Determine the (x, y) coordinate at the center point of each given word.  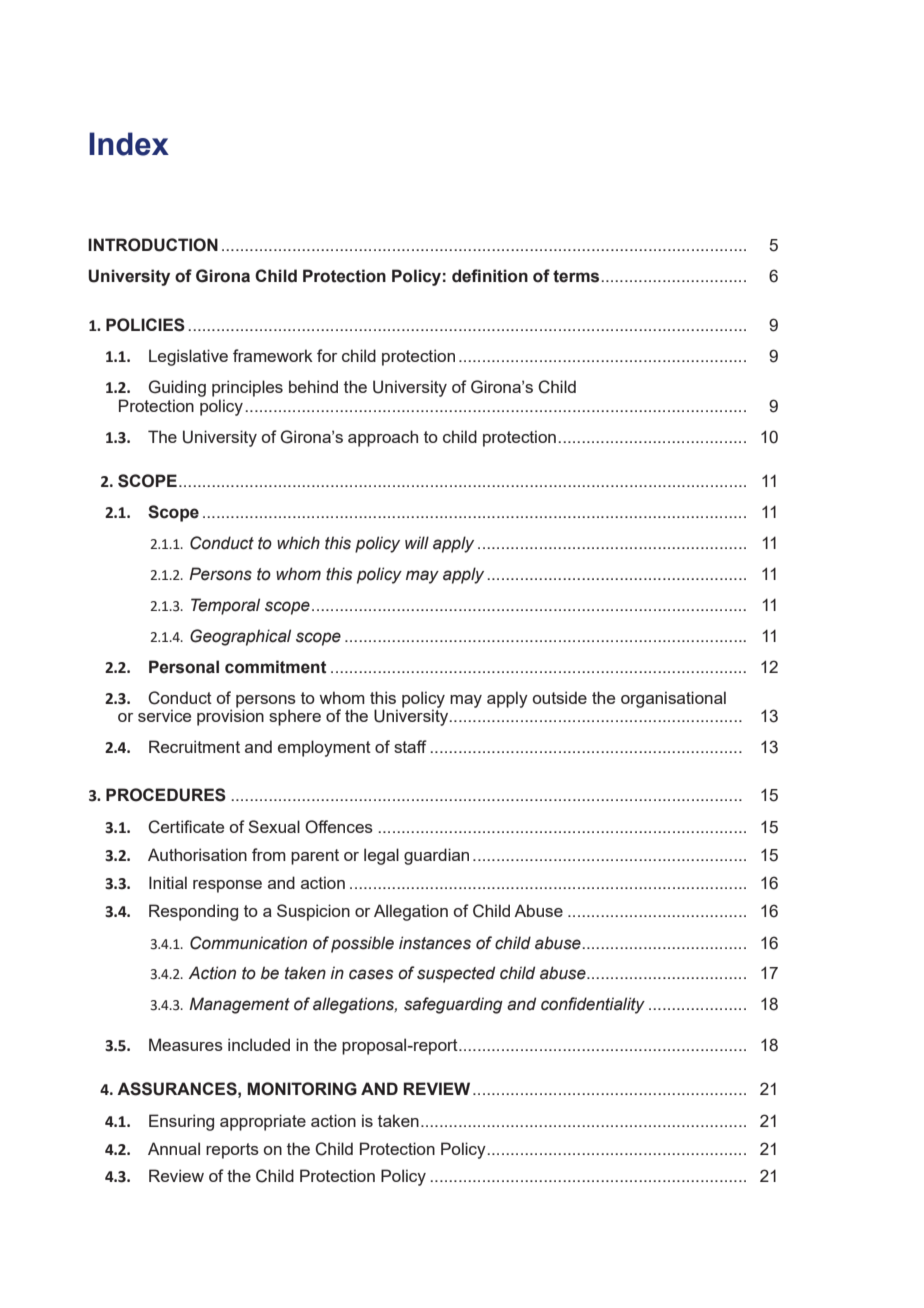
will (417, 542)
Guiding (177, 388)
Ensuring (181, 1122)
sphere (295, 717)
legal (381, 856)
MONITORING (302, 1089)
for (327, 355)
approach (383, 438)
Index (129, 144)
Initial (168, 882)
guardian (436, 856)
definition (490, 276)
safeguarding (453, 1005)
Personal (184, 667)
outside (560, 697)
